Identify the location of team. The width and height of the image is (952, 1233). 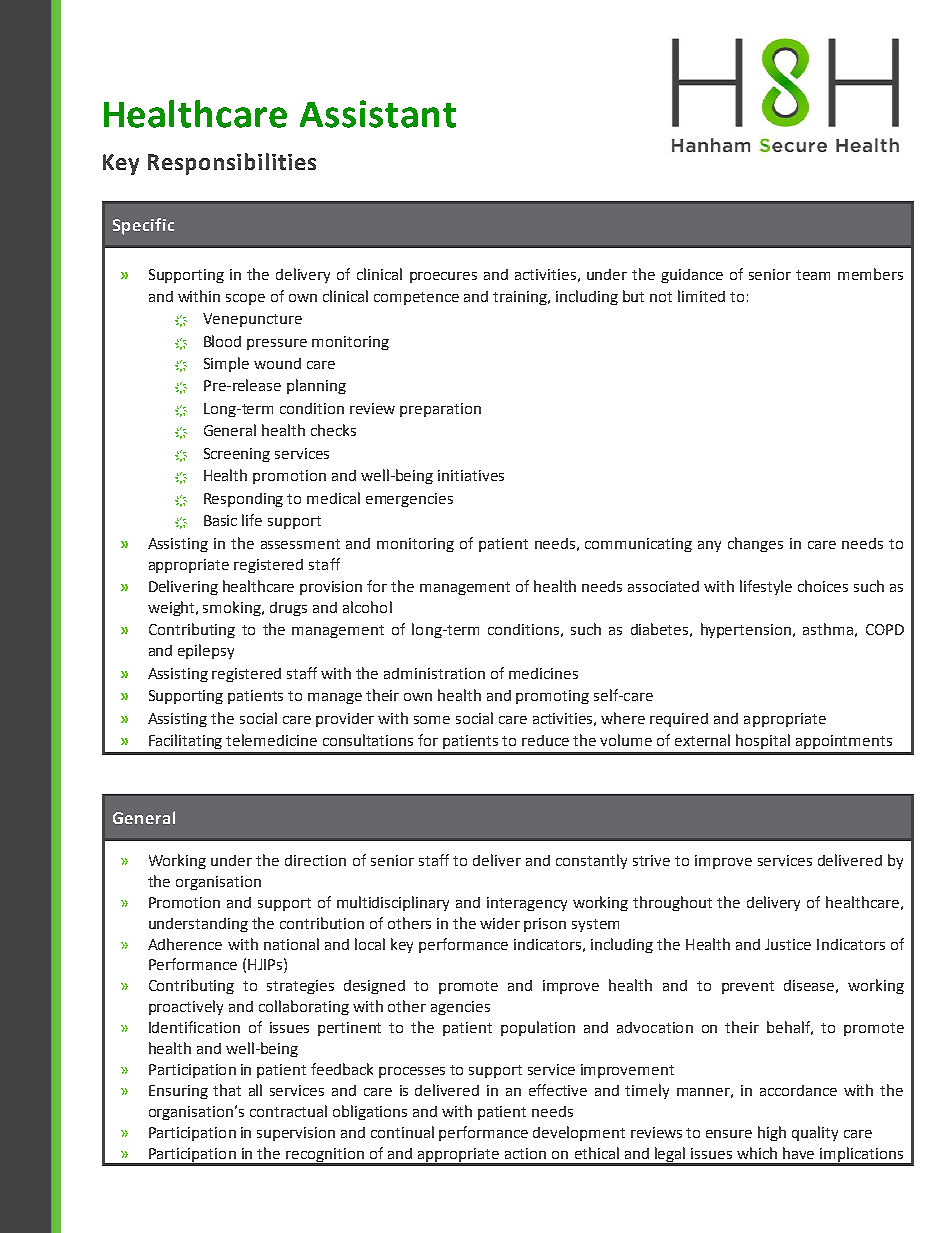
(813, 275).
